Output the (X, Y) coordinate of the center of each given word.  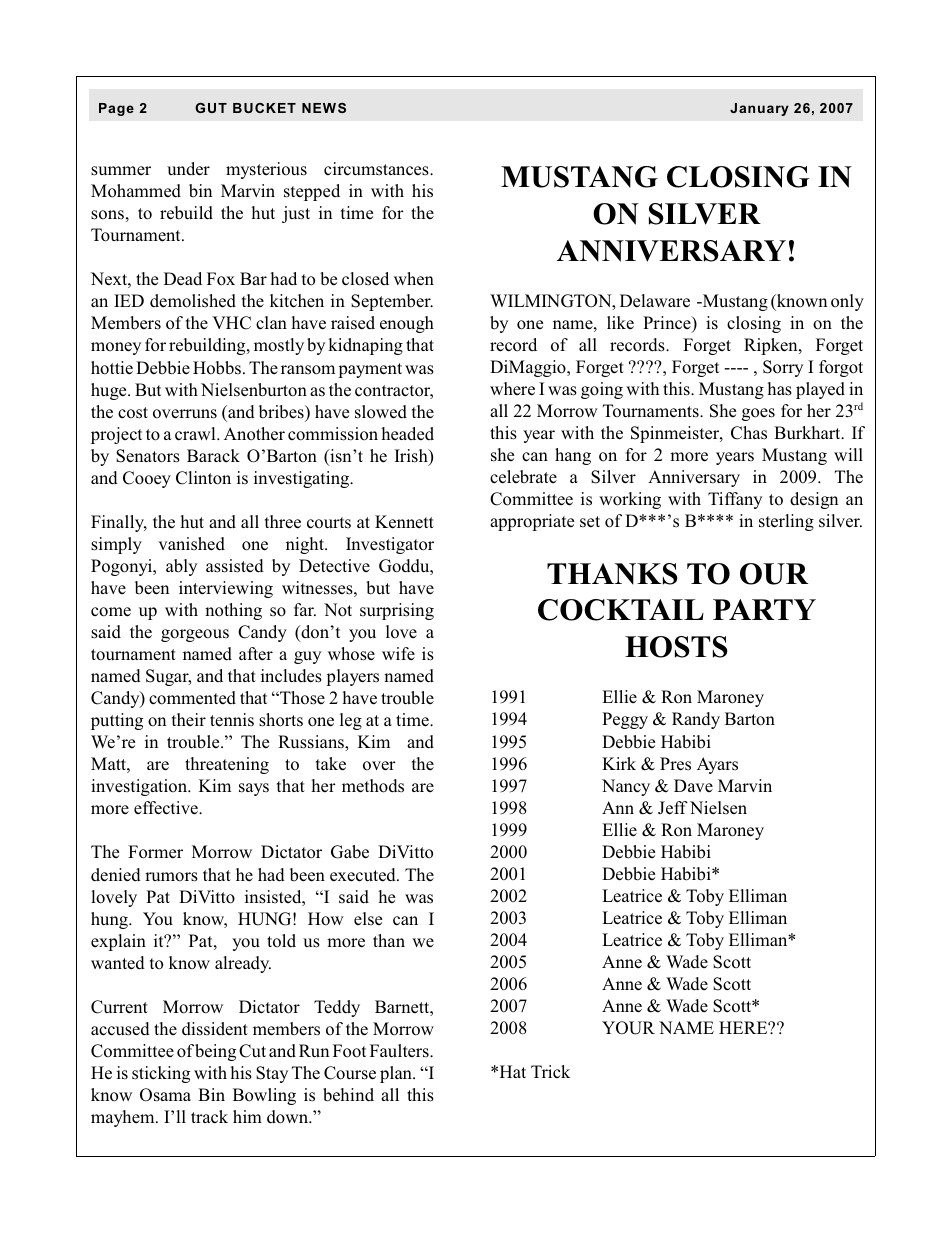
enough (407, 324)
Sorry (783, 368)
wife (398, 653)
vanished (191, 544)
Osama (165, 1095)
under (188, 169)
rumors (171, 877)
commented (192, 698)
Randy (696, 720)
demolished (193, 301)
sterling (786, 522)
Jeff (673, 808)
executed (364, 875)
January (759, 109)
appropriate (532, 522)
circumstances (377, 169)
